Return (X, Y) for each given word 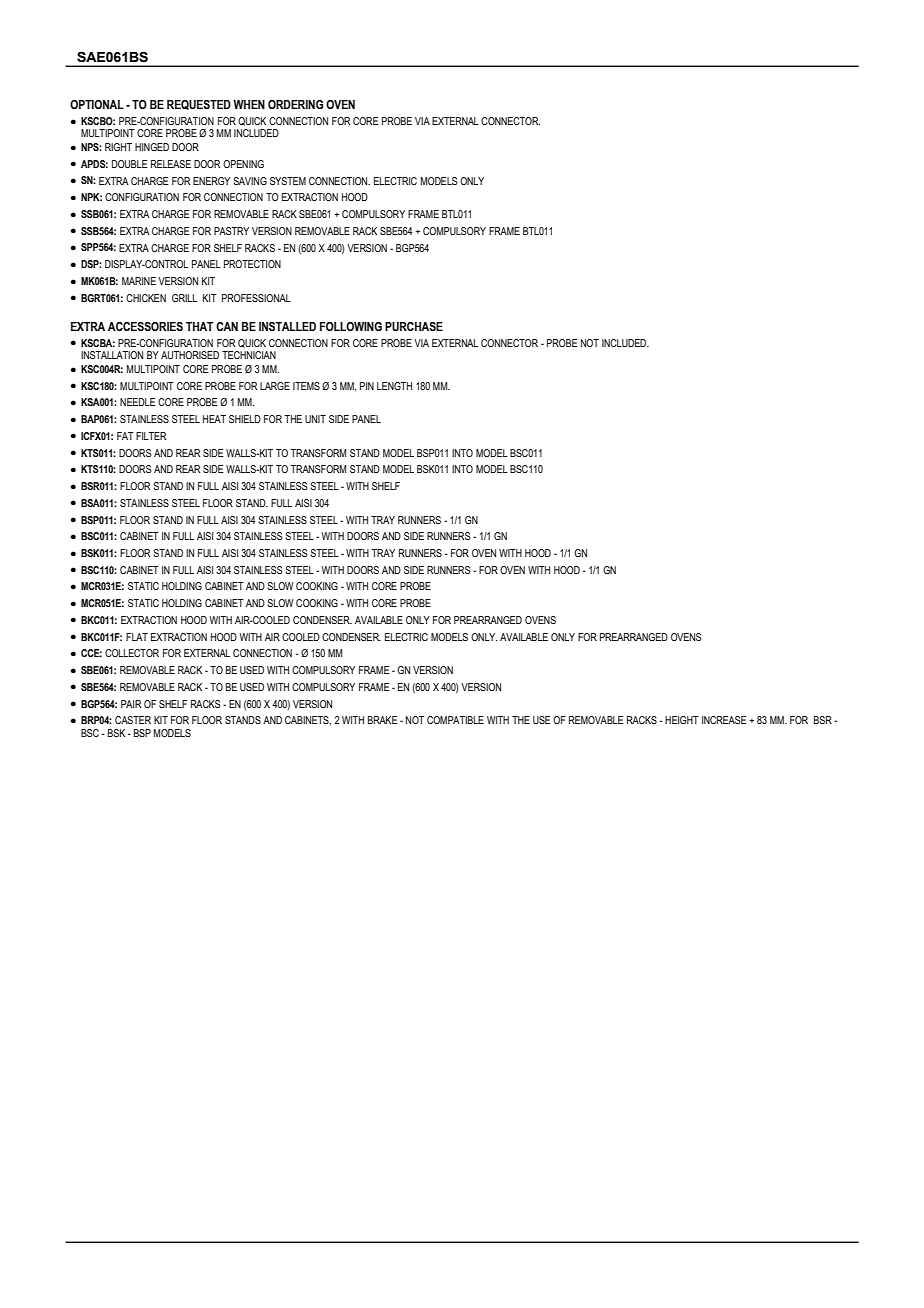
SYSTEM (288, 181)
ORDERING (295, 104)
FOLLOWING (351, 326)
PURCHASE (414, 326)
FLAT (137, 637)
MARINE (139, 281)
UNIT (315, 419)
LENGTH (394, 386)
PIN (367, 386)
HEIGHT (682, 720)
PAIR (131, 704)
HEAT (214, 419)
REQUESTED (199, 105)
